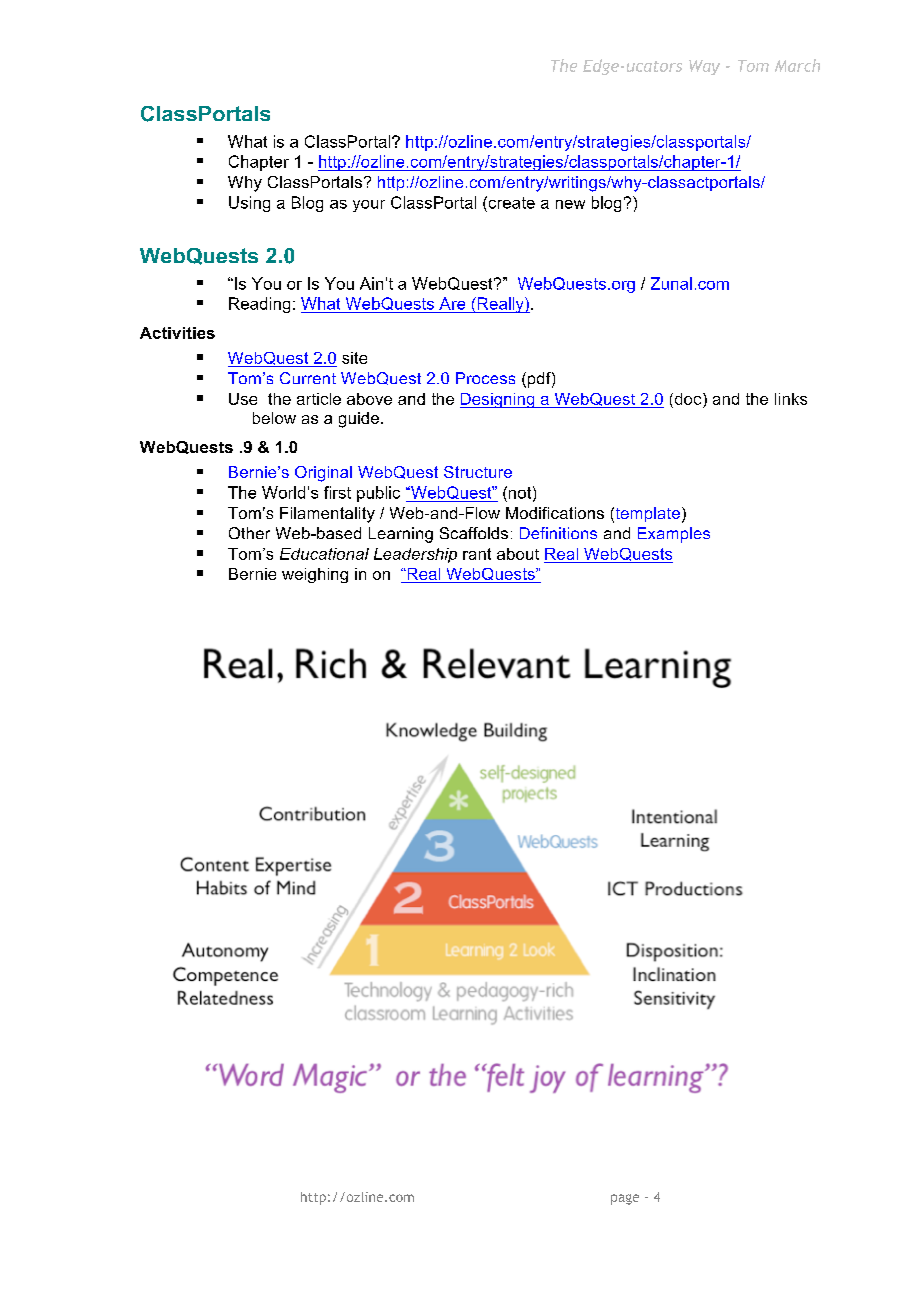 This page has height=1308, width=924. Describe the element at coordinates (558, 533) in the page. I see `Definitions` at that location.
